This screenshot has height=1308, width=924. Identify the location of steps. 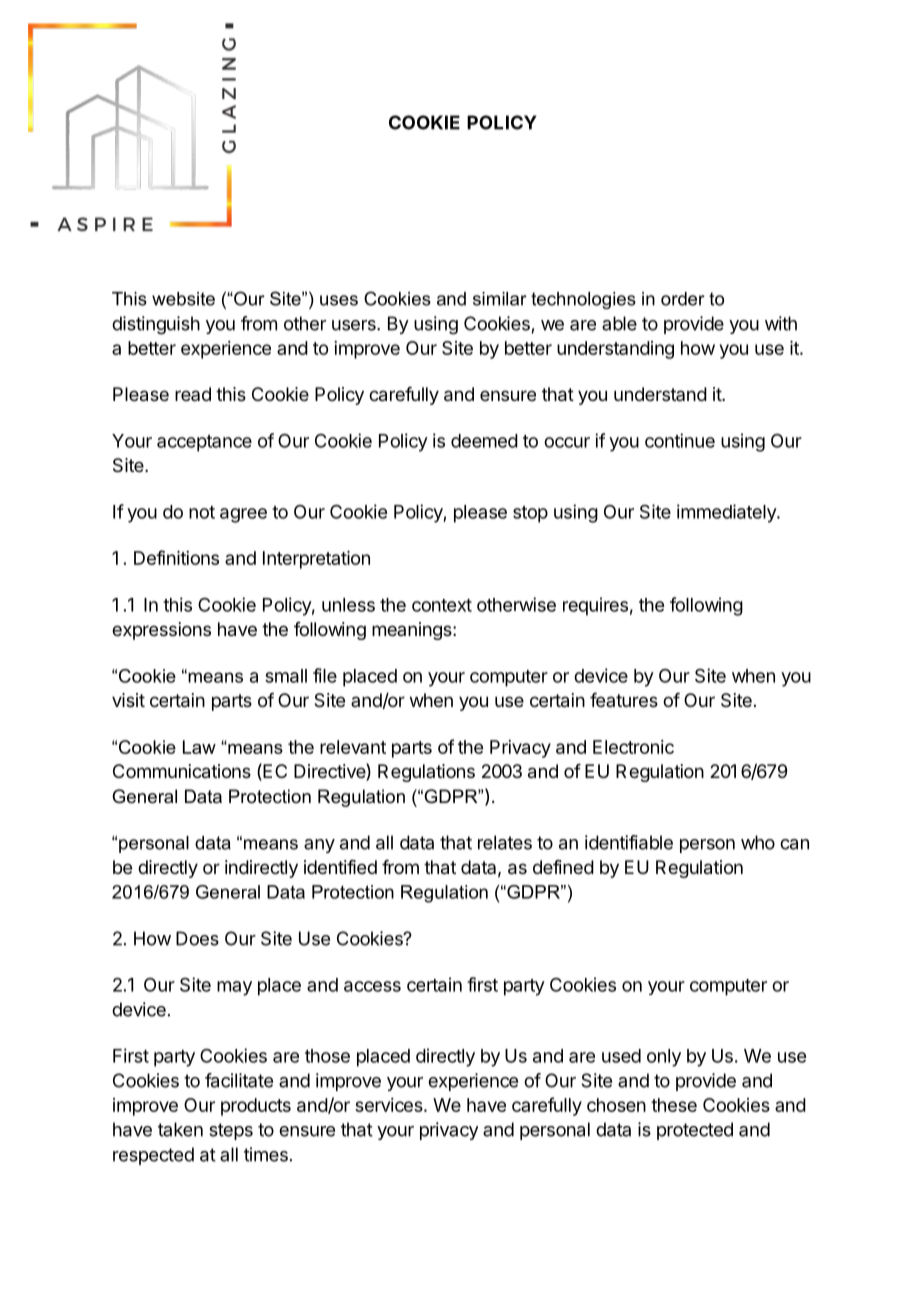
(231, 1131).
